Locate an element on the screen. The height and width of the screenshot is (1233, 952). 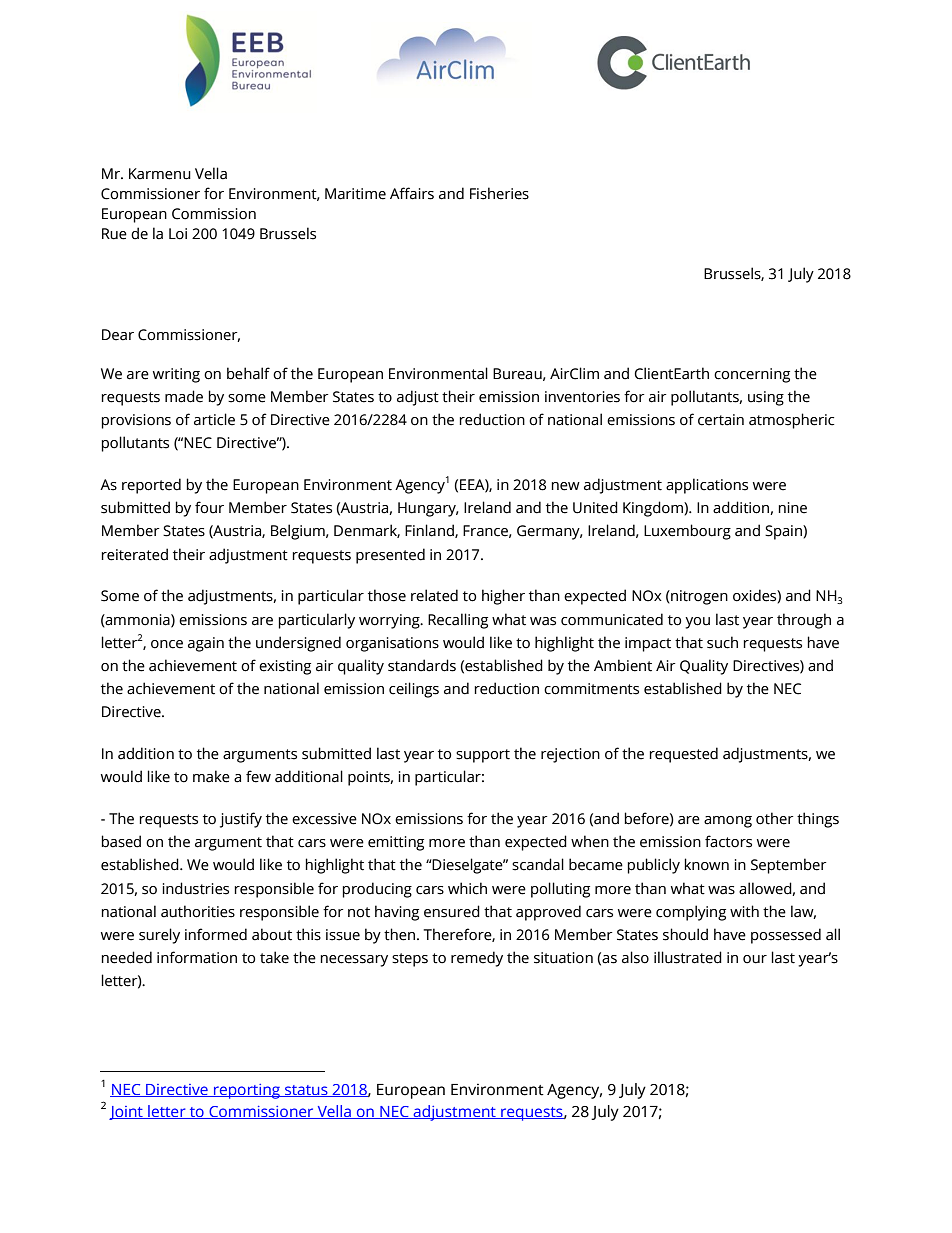
make is located at coordinates (211, 776).
